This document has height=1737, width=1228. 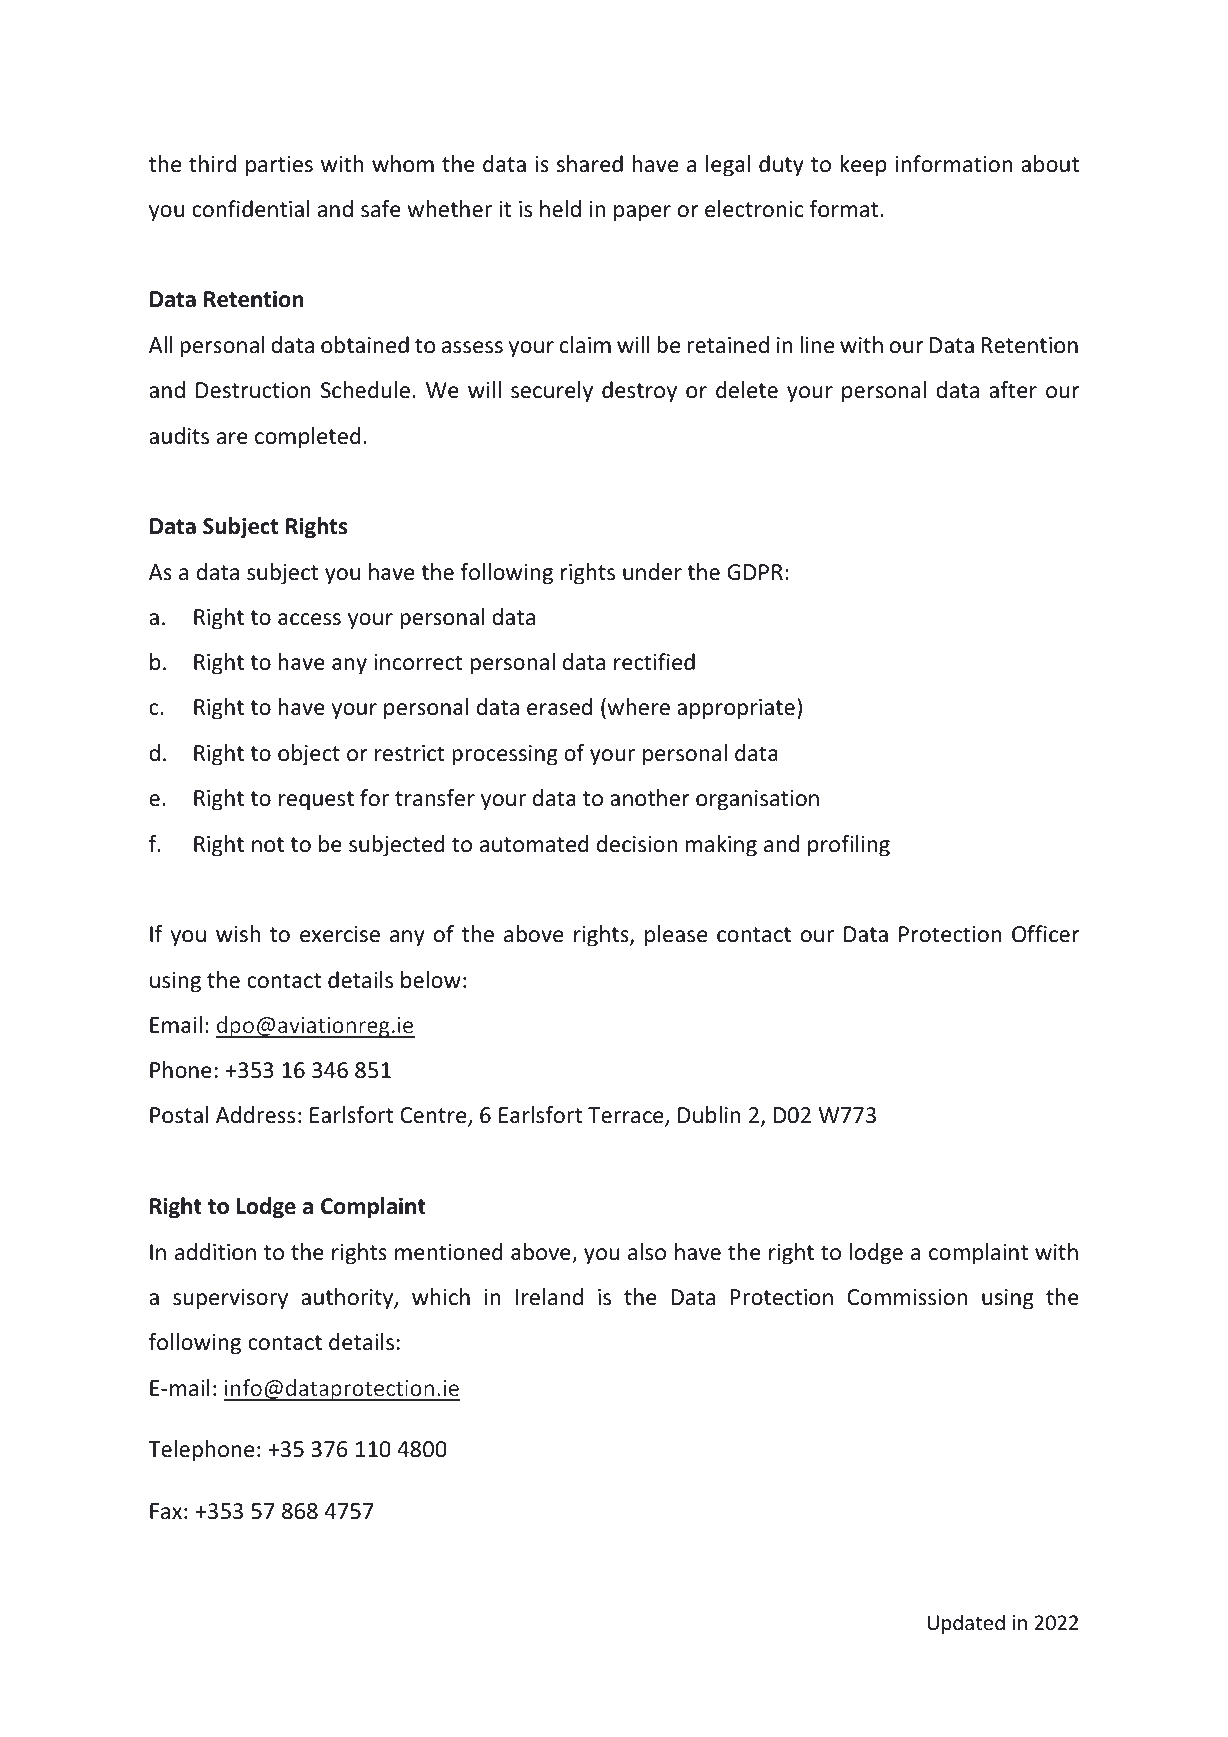 What do you see at coordinates (637, 844) in the document?
I see `decision` at bounding box center [637, 844].
